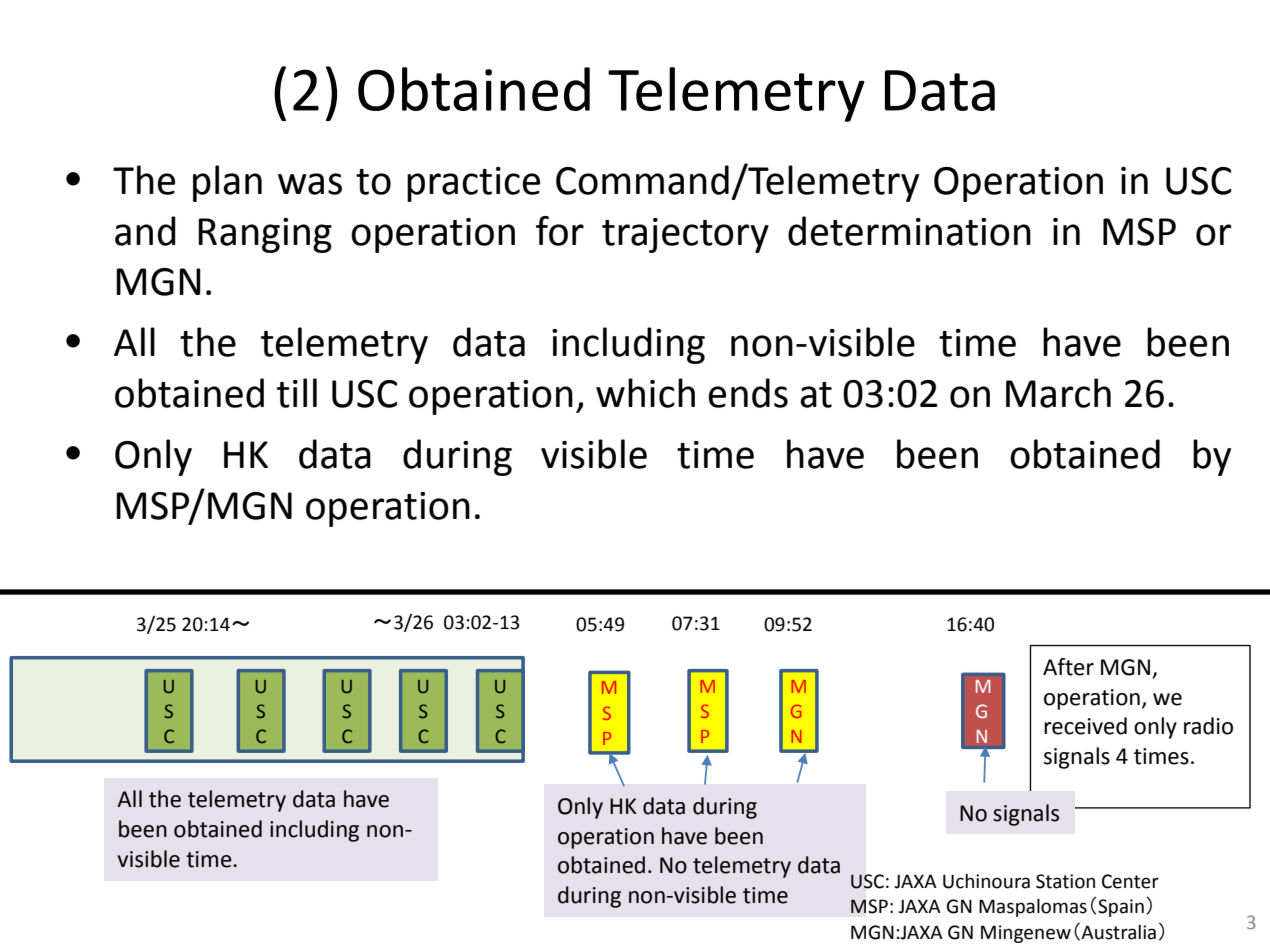 This screenshot has height=952, width=1270. Describe the element at coordinates (1068, 667) in the screenshot. I see `After` at that location.
